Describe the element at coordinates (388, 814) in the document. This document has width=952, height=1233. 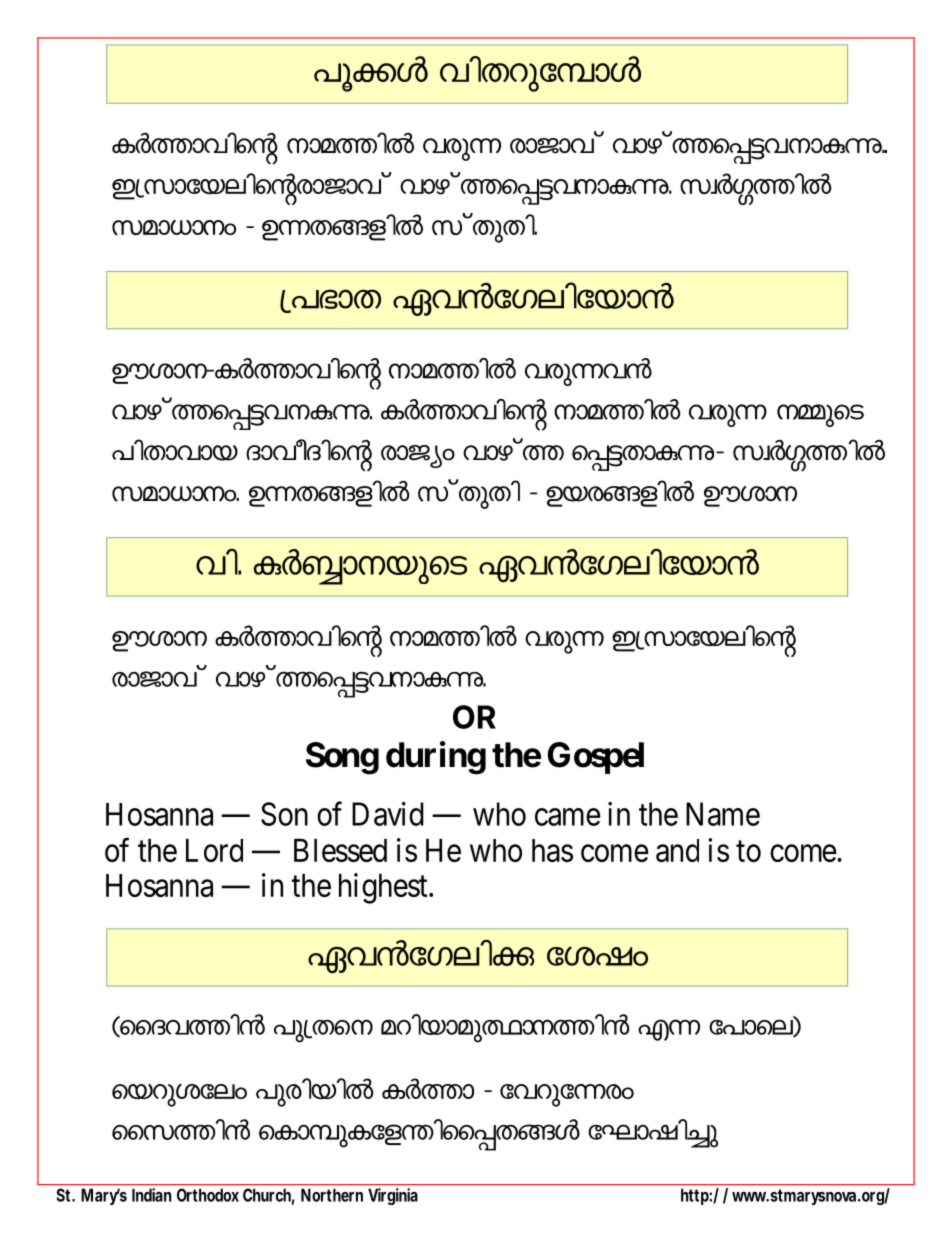
I see `David` at that location.
